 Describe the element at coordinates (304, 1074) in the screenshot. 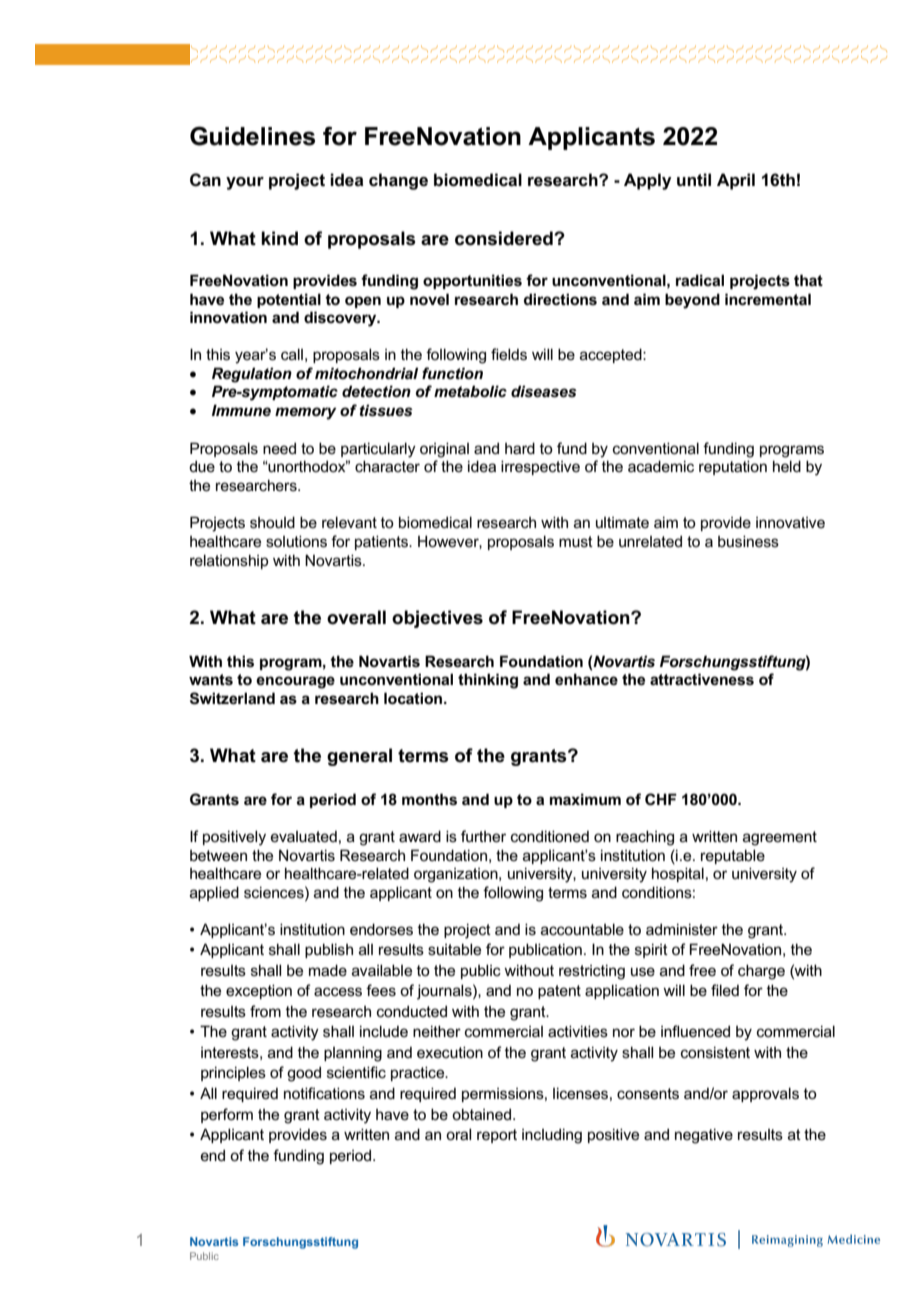

I see `good` at that location.
